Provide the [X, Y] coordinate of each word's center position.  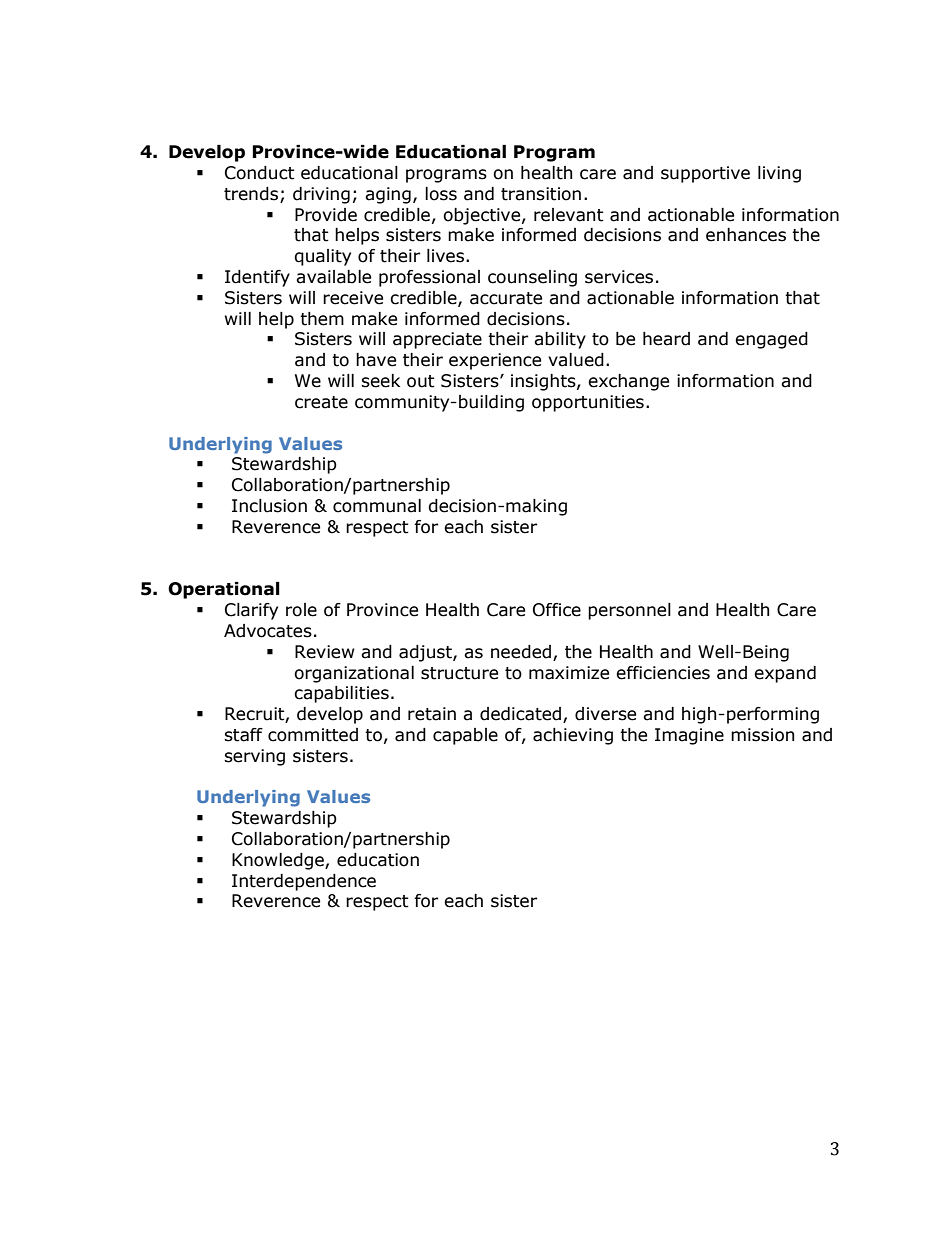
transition [541, 194]
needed [521, 652]
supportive [705, 174]
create [321, 402]
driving [321, 195]
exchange [628, 382]
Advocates [268, 631]
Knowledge [279, 861]
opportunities [588, 403]
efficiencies [663, 673]
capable [465, 736]
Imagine [689, 736]
